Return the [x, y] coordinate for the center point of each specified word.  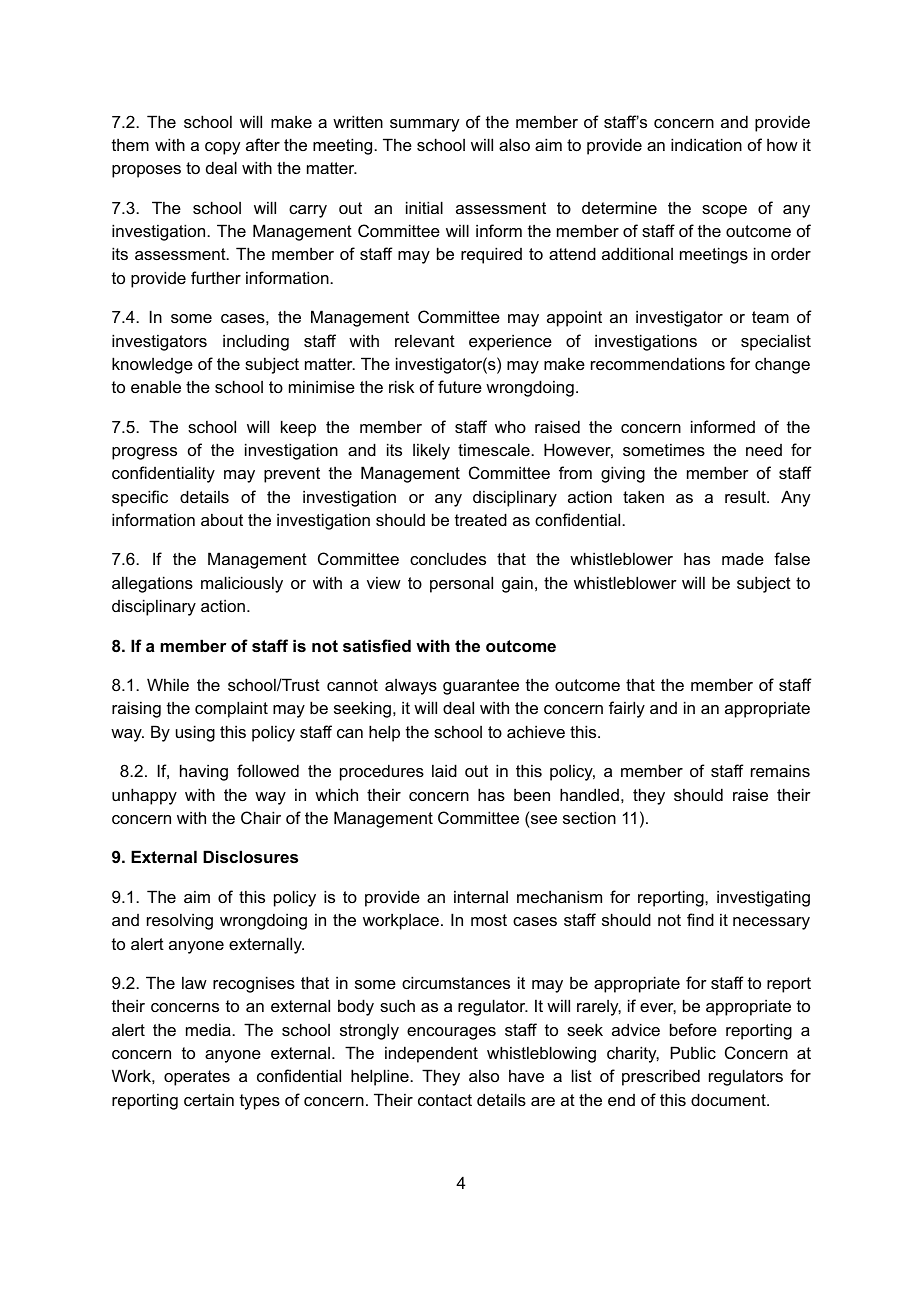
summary [424, 125]
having [204, 772]
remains [780, 770]
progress [144, 453]
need [764, 450]
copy [222, 148]
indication [706, 144]
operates [197, 1078]
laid [444, 770]
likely [431, 451]
